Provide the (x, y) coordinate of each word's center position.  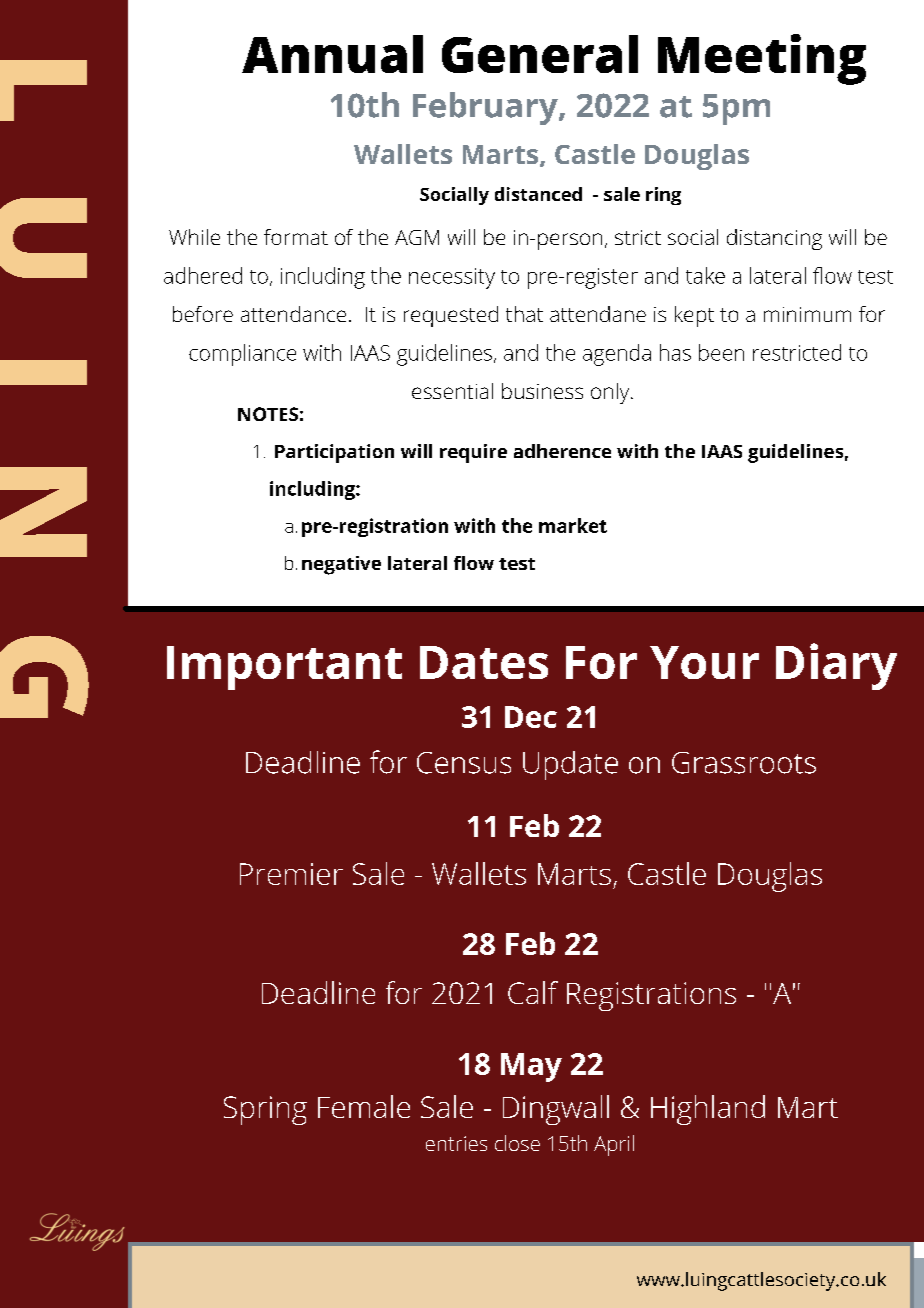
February (486, 108)
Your (704, 662)
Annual (332, 54)
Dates (484, 662)
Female (364, 1106)
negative (341, 565)
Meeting (762, 59)
